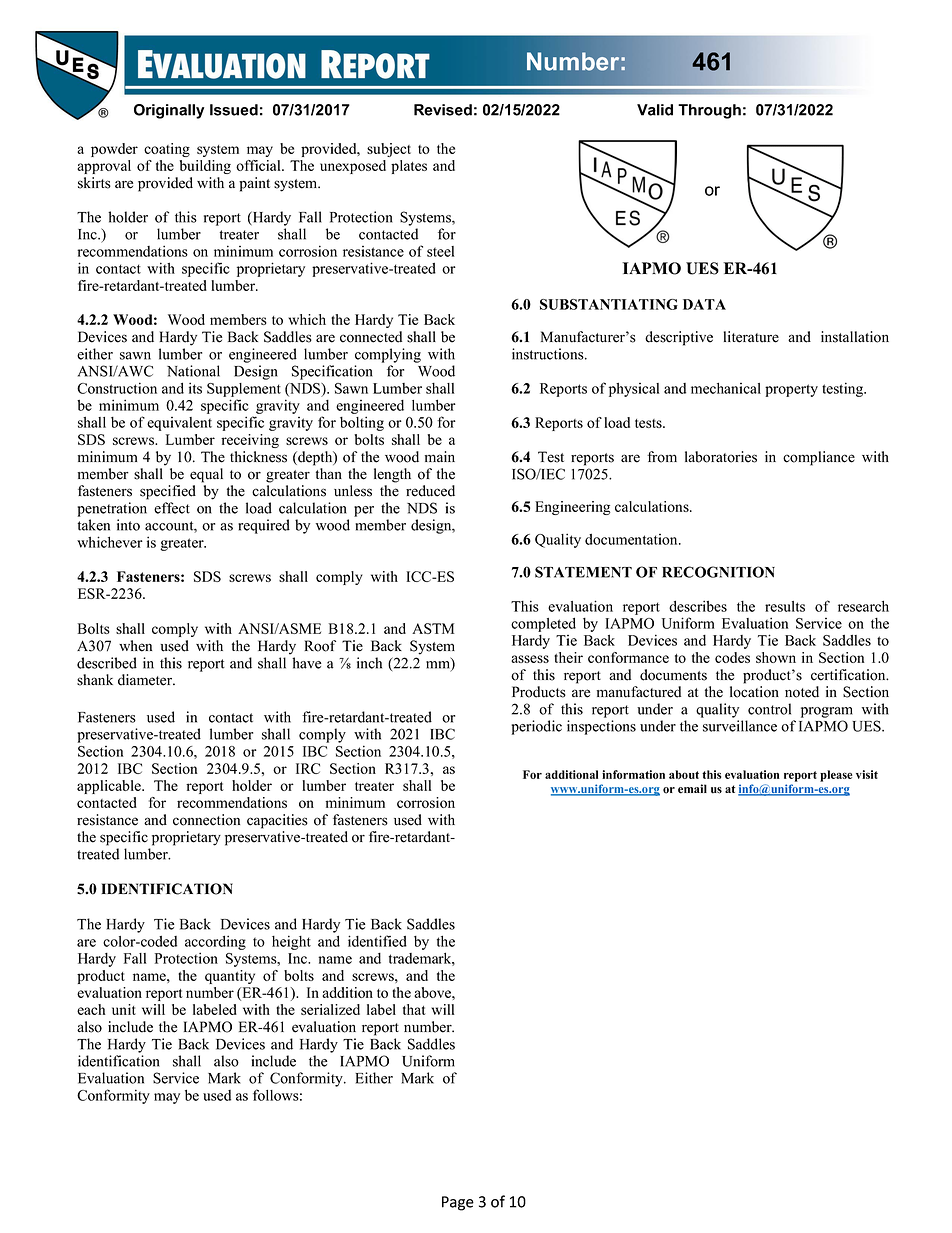  I want to click on unit, so click(124, 1009).
